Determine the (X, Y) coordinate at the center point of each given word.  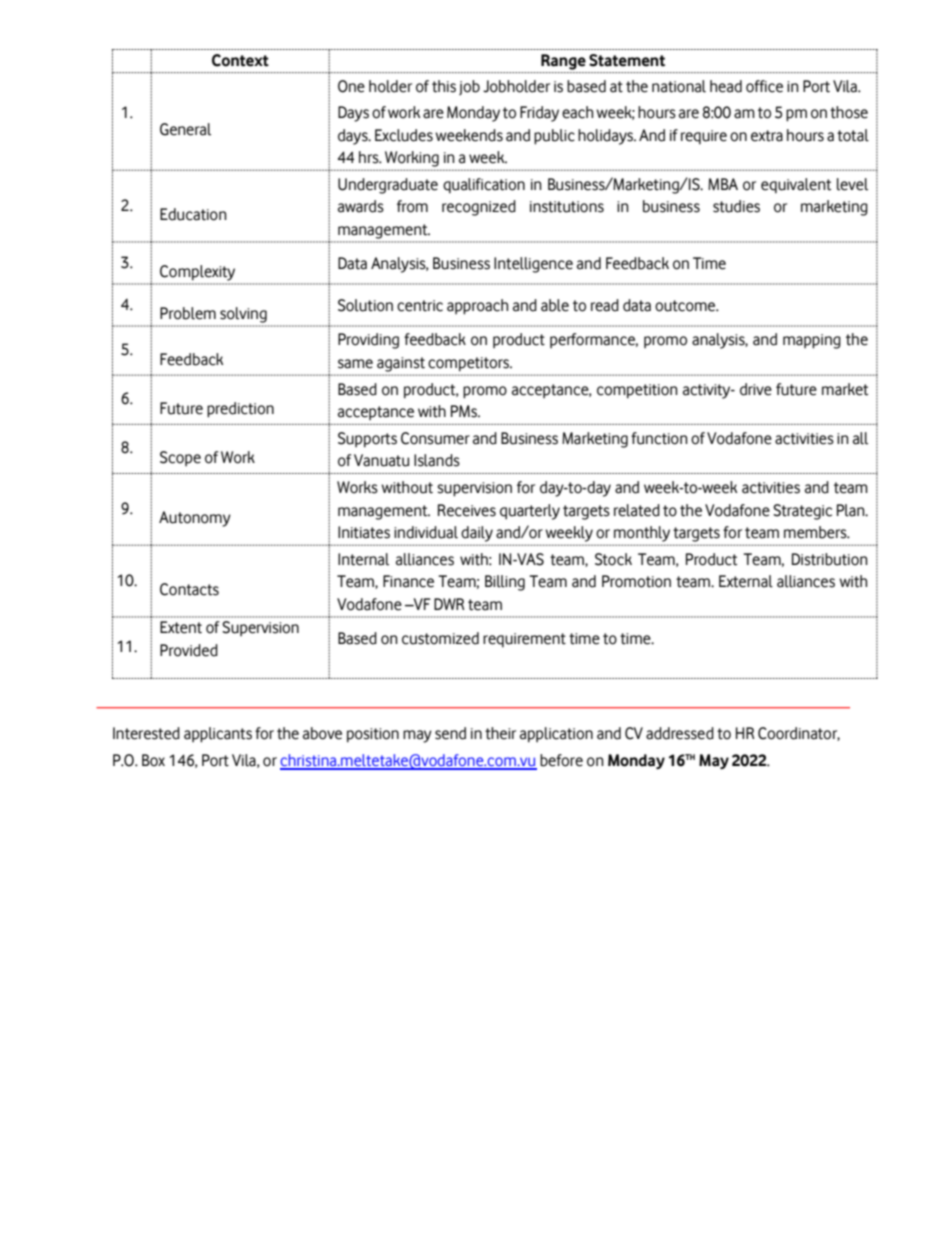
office (764, 86)
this (444, 86)
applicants (218, 735)
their (500, 733)
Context (240, 60)
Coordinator (799, 734)
